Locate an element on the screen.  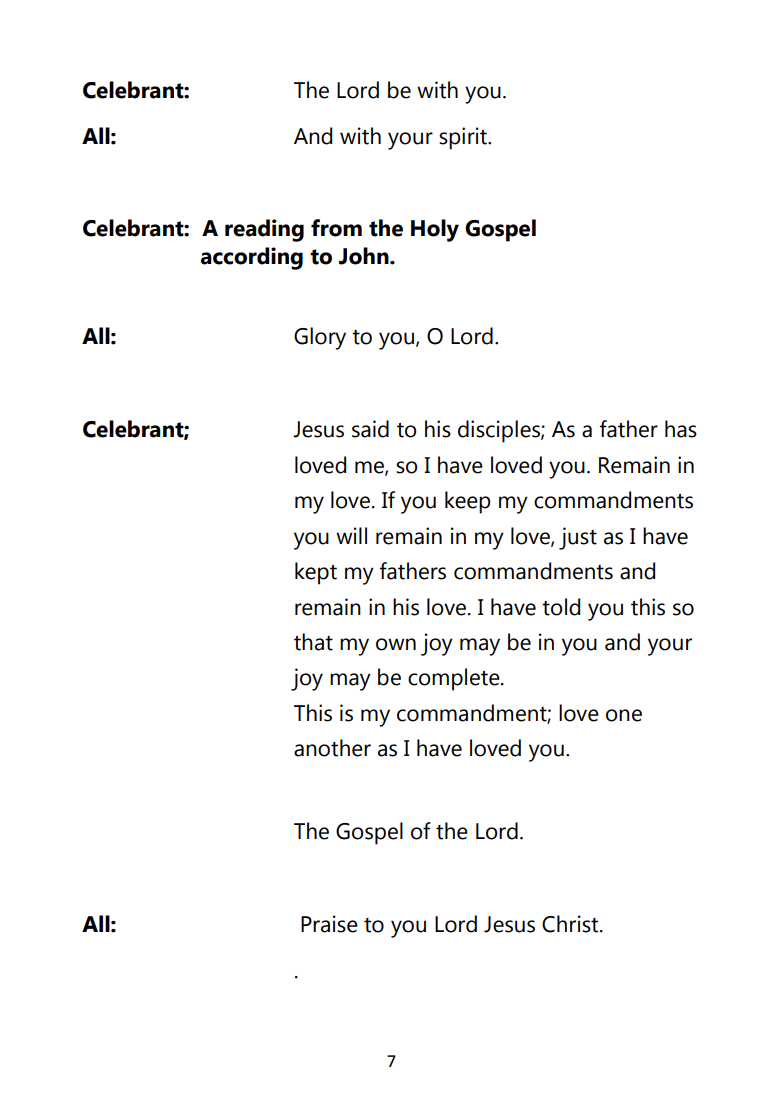
has is located at coordinates (681, 429).
